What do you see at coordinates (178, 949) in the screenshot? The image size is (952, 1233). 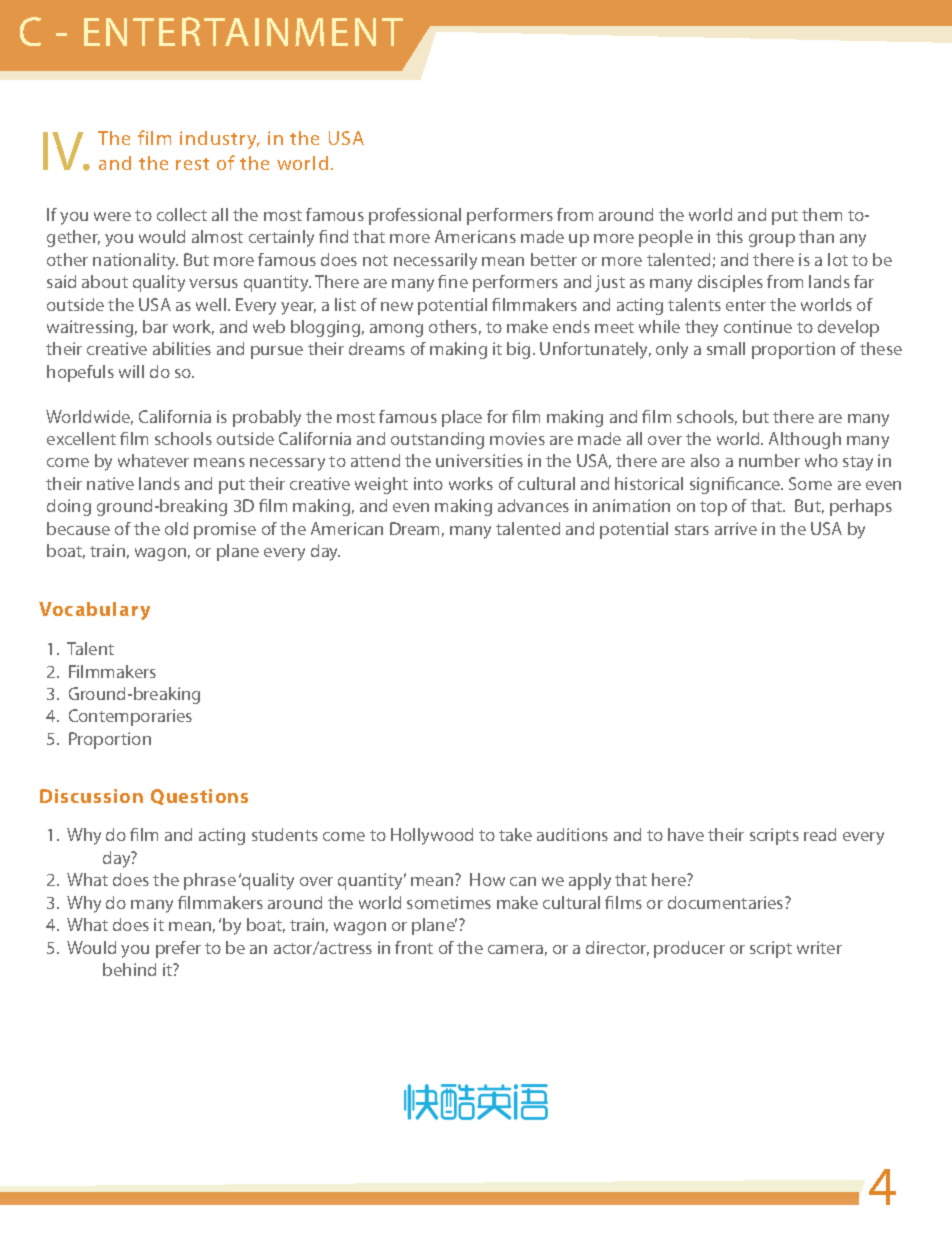 I see `prefer` at bounding box center [178, 949].
